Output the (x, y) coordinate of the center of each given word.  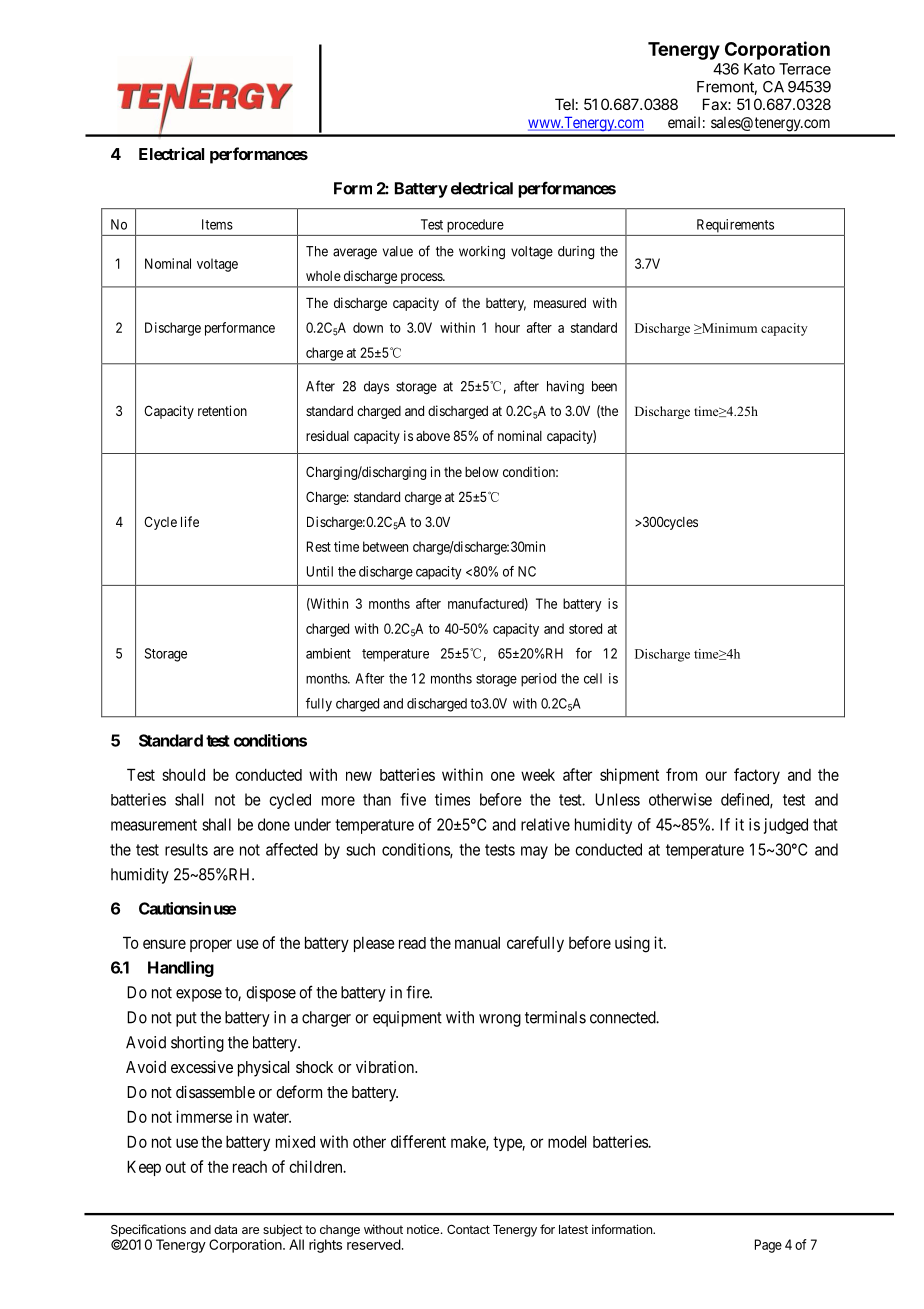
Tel (564, 104)
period (538, 680)
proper (211, 945)
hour (507, 327)
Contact (468, 1229)
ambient (328, 653)
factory (757, 776)
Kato (759, 69)
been (604, 386)
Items (217, 224)
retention (222, 410)
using (632, 944)
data (225, 1229)
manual (477, 943)
